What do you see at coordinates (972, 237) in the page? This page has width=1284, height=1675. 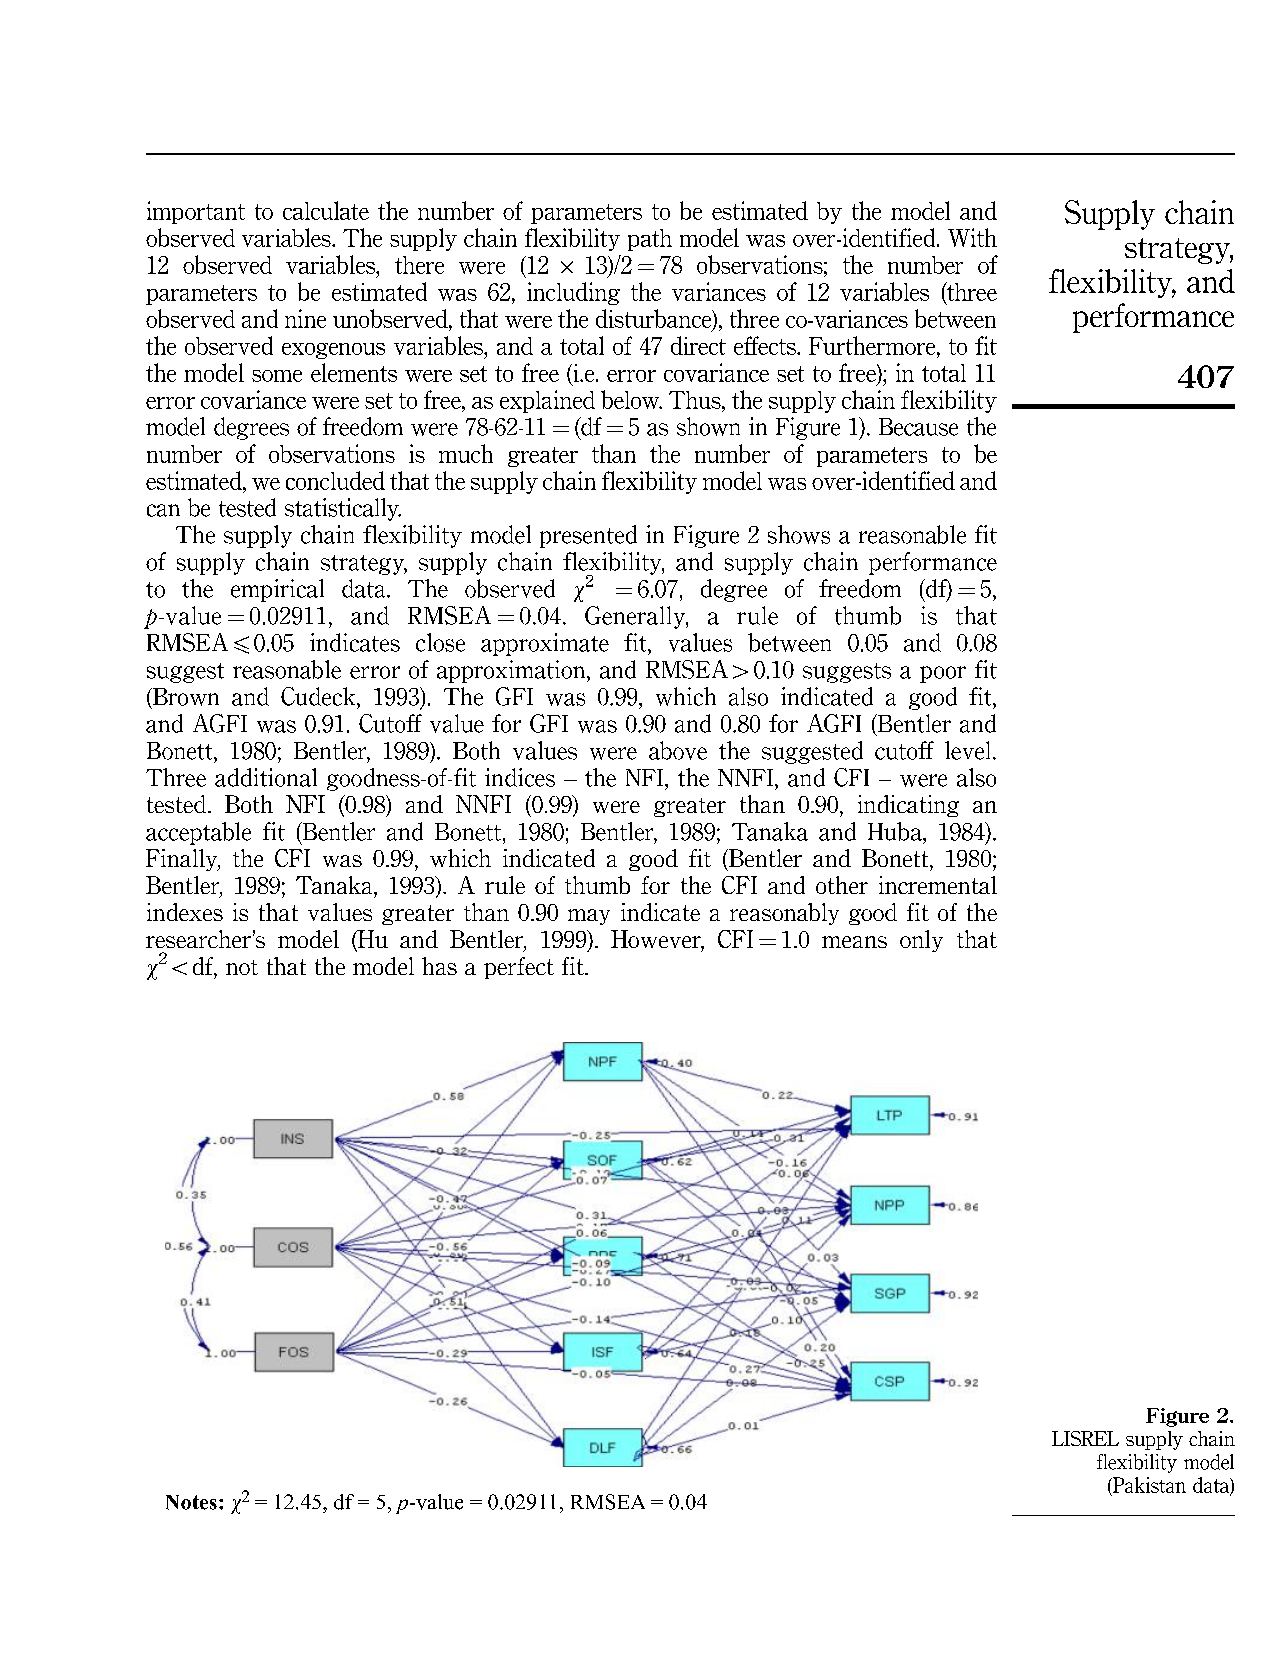 I see `With` at bounding box center [972, 237].
